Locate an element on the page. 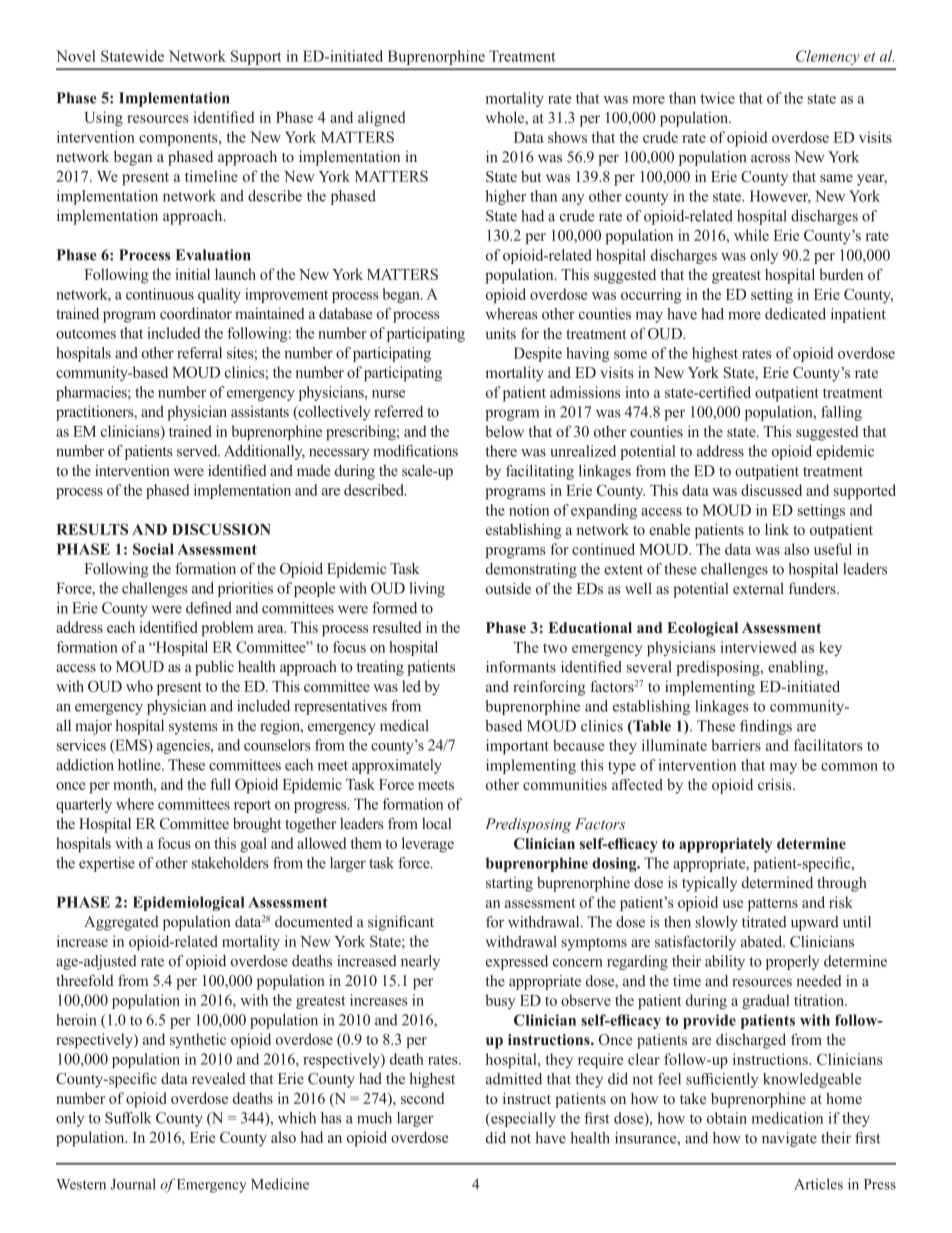 This page has width=952, height=1233. twice is located at coordinates (717, 98).
